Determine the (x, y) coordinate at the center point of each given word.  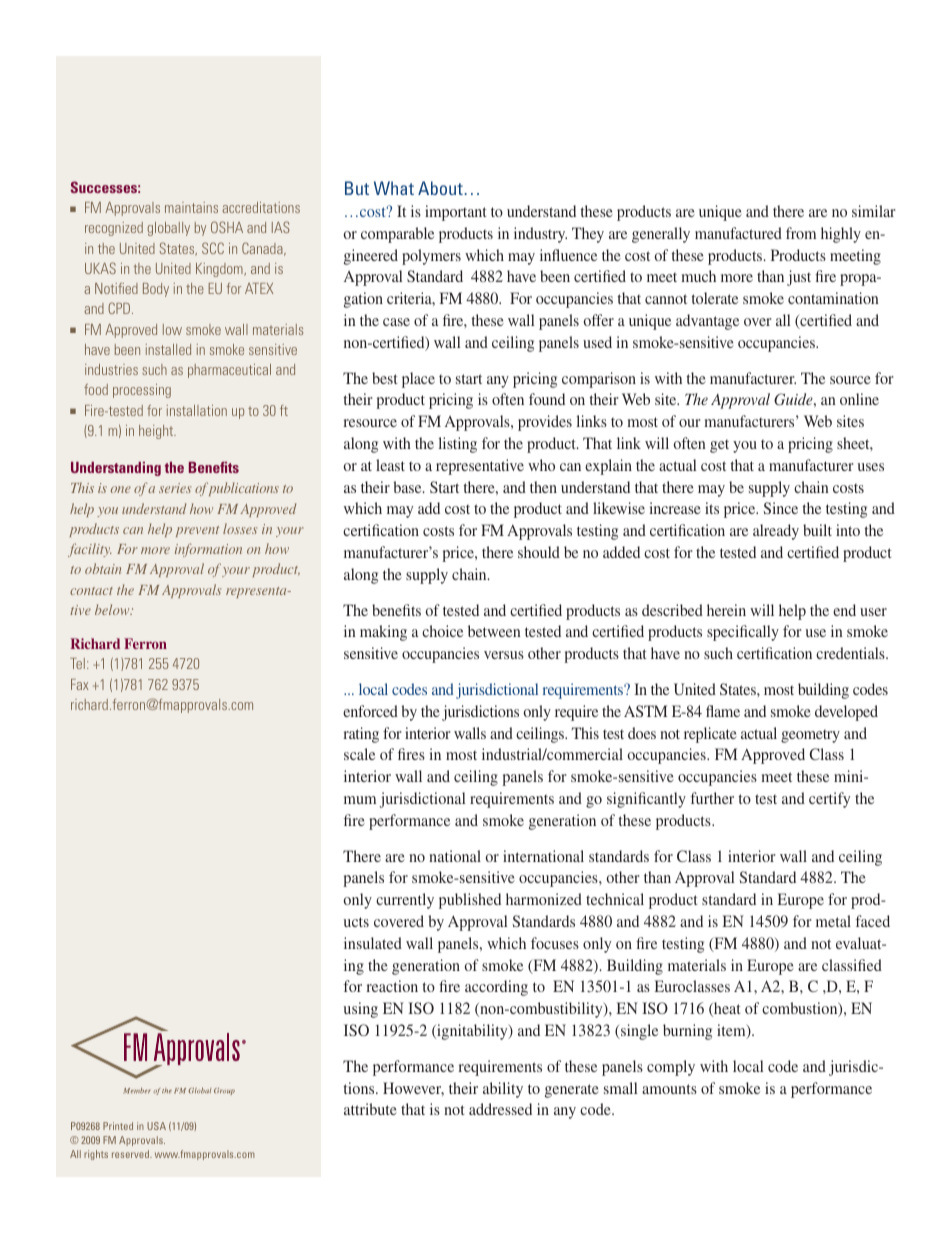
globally (168, 229)
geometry (810, 736)
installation (197, 410)
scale (359, 754)
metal (833, 921)
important (456, 213)
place (418, 380)
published (470, 901)
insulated (373, 943)
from (801, 233)
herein (726, 610)
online (859, 399)
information (208, 550)
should (539, 552)
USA (156, 1126)
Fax (80, 684)
